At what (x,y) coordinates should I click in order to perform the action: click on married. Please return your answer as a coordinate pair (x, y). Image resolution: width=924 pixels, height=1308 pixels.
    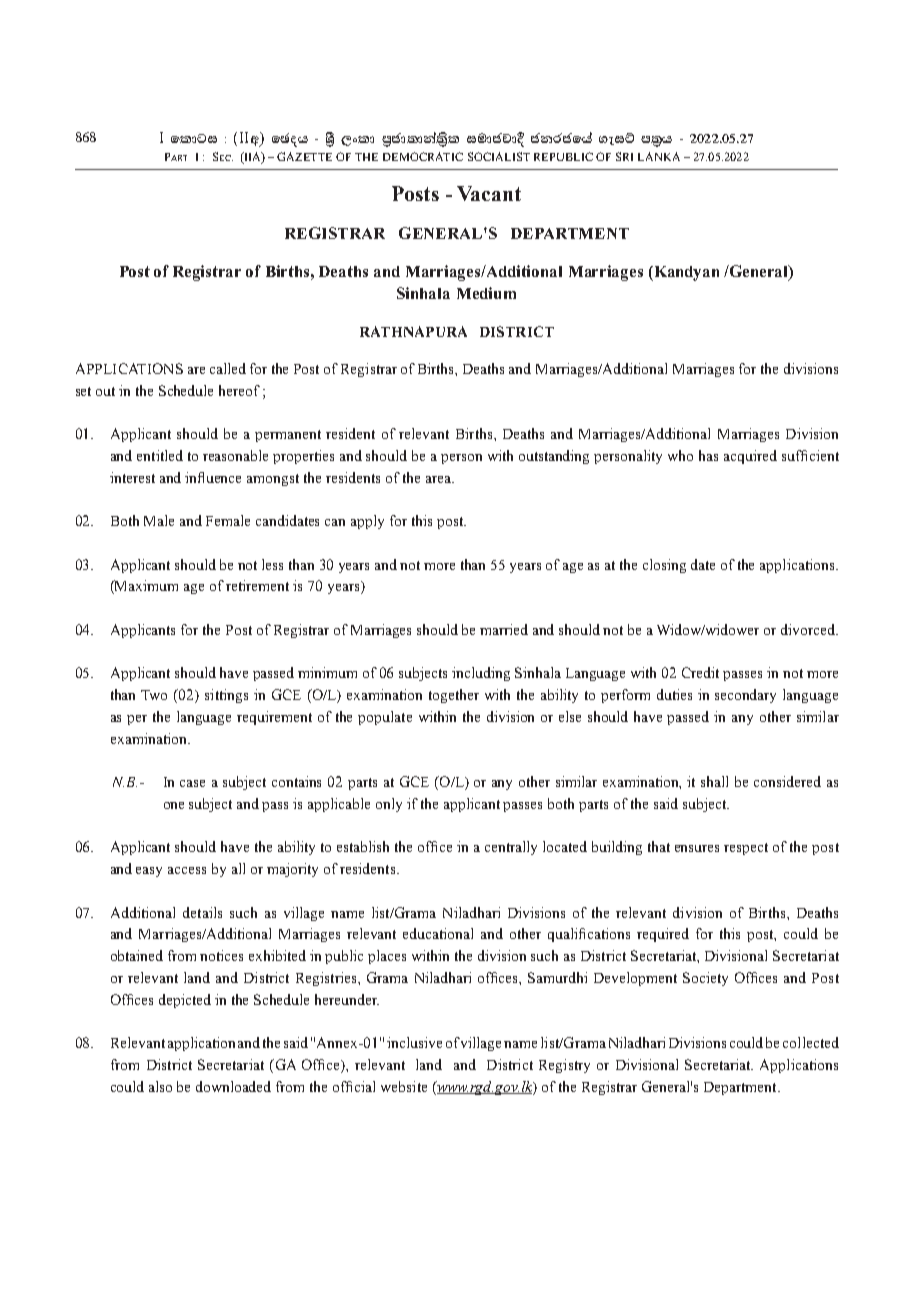
    Looking at the image, I should click on (504, 629).
